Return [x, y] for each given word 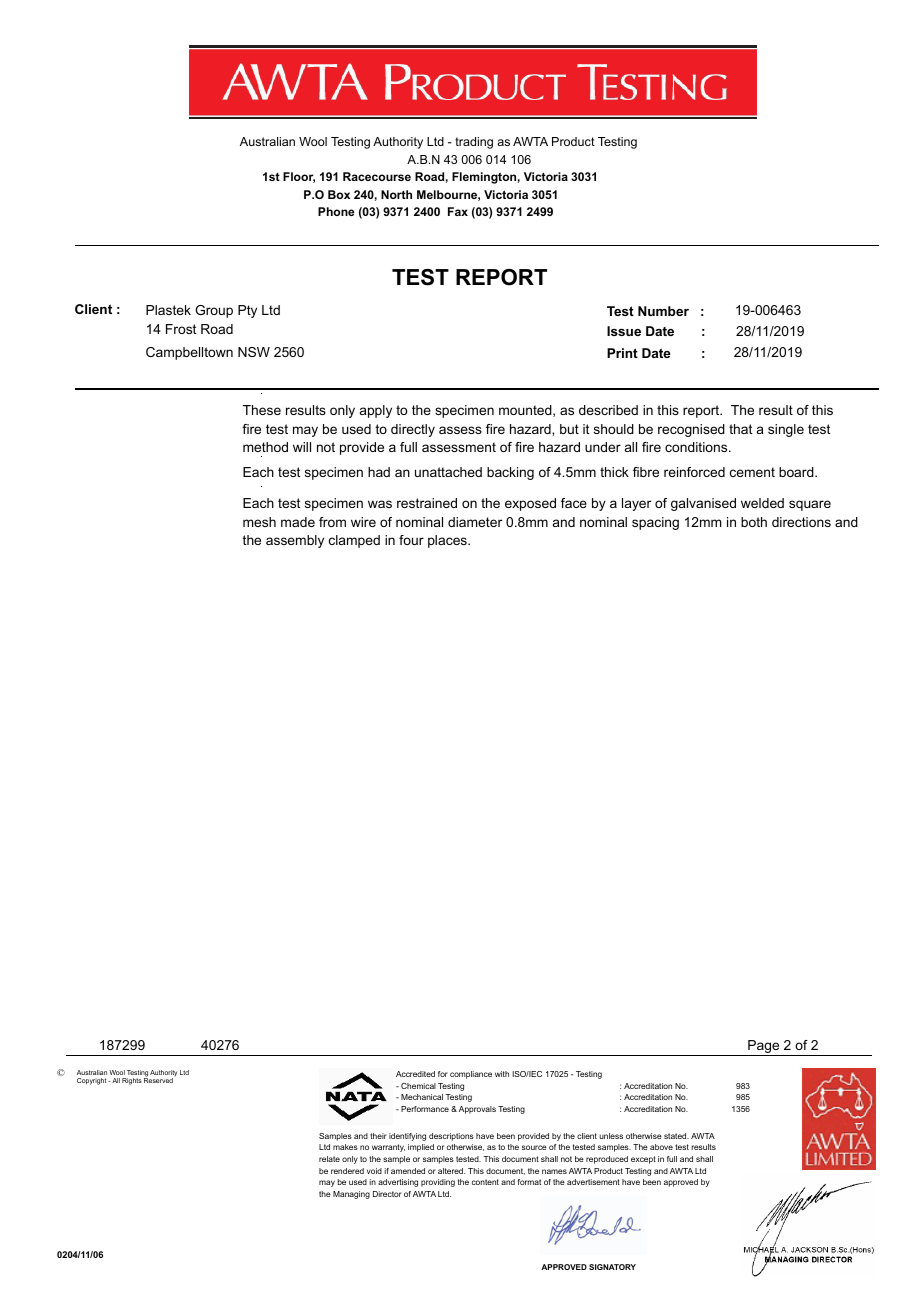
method [265, 447]
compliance [471, 1075]
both [754, 522]
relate [329, 1159]
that [740, 429]
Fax [458, 211]
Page [764, 1048]
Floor [299, 177]
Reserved [159, 1079]
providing [438, 1183]
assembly [295, 541]
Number [663, 311]
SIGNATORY [612, 1267]
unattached [448, 472]
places [448, 541]
